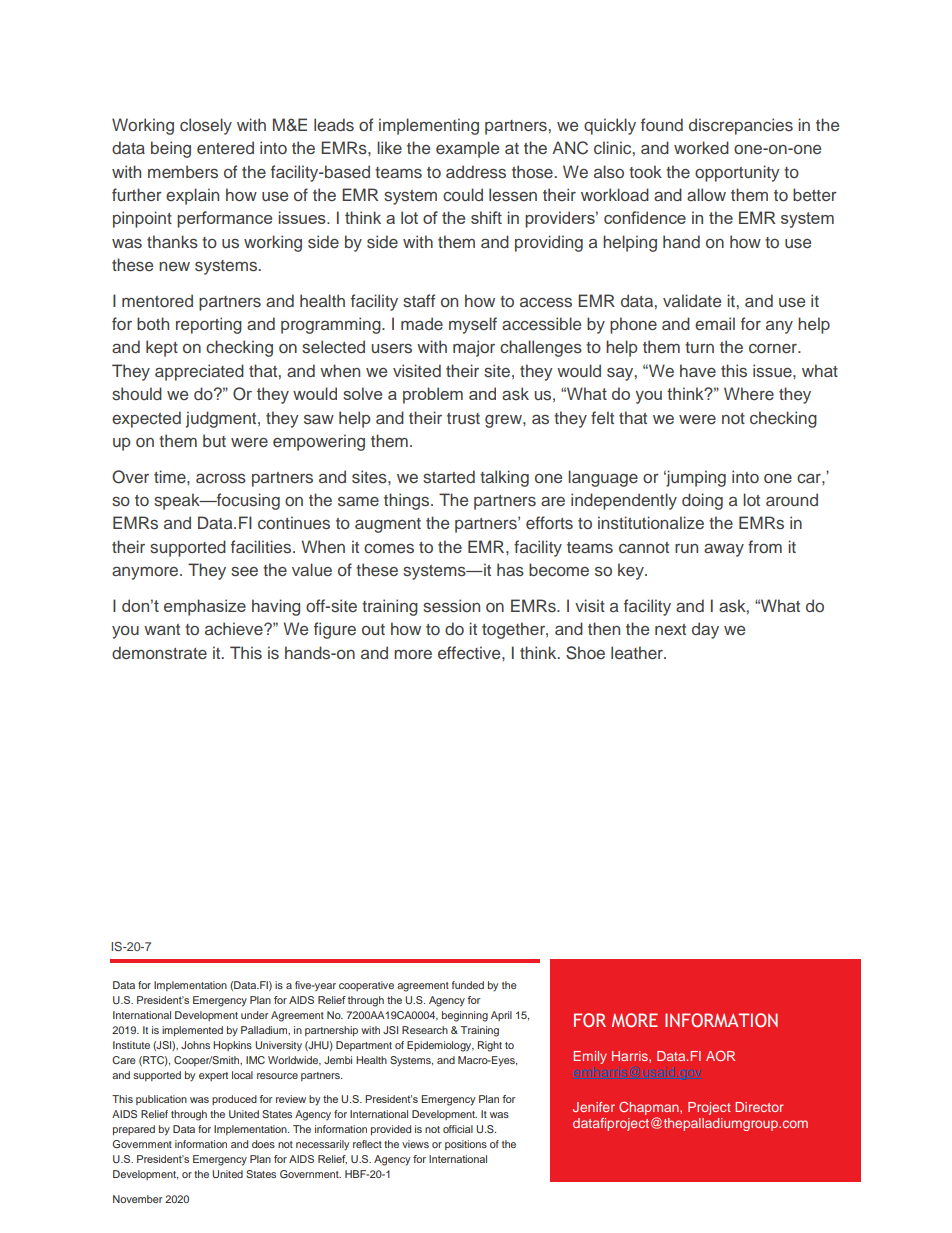 This screenshot has width=952, height=1233. What do you see at coordinates (737, 173) in the screenshot?
I see `opportunity` at bounding box center [737, 173].
